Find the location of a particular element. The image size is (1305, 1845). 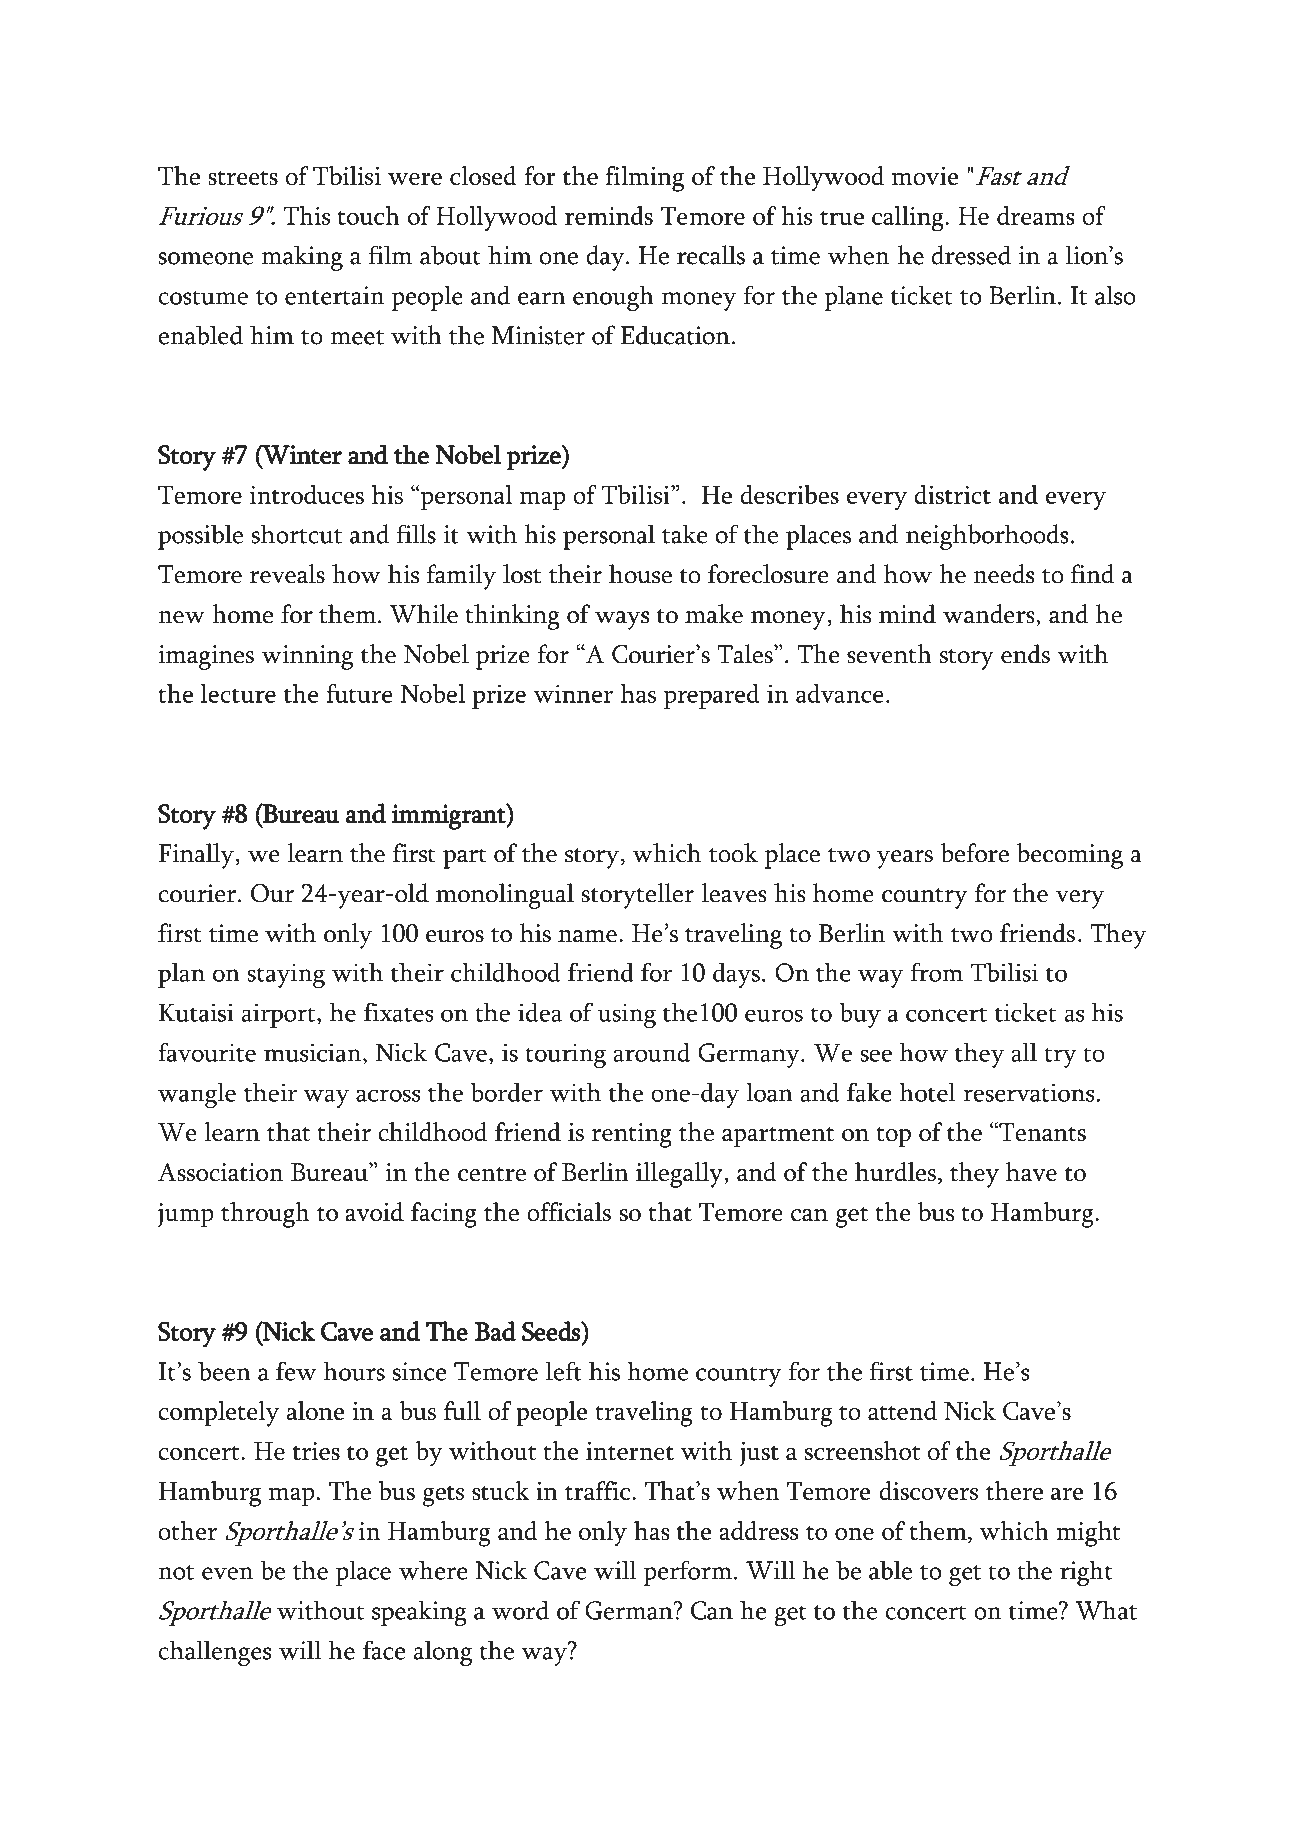

This is located at coordinates (307, 215).
